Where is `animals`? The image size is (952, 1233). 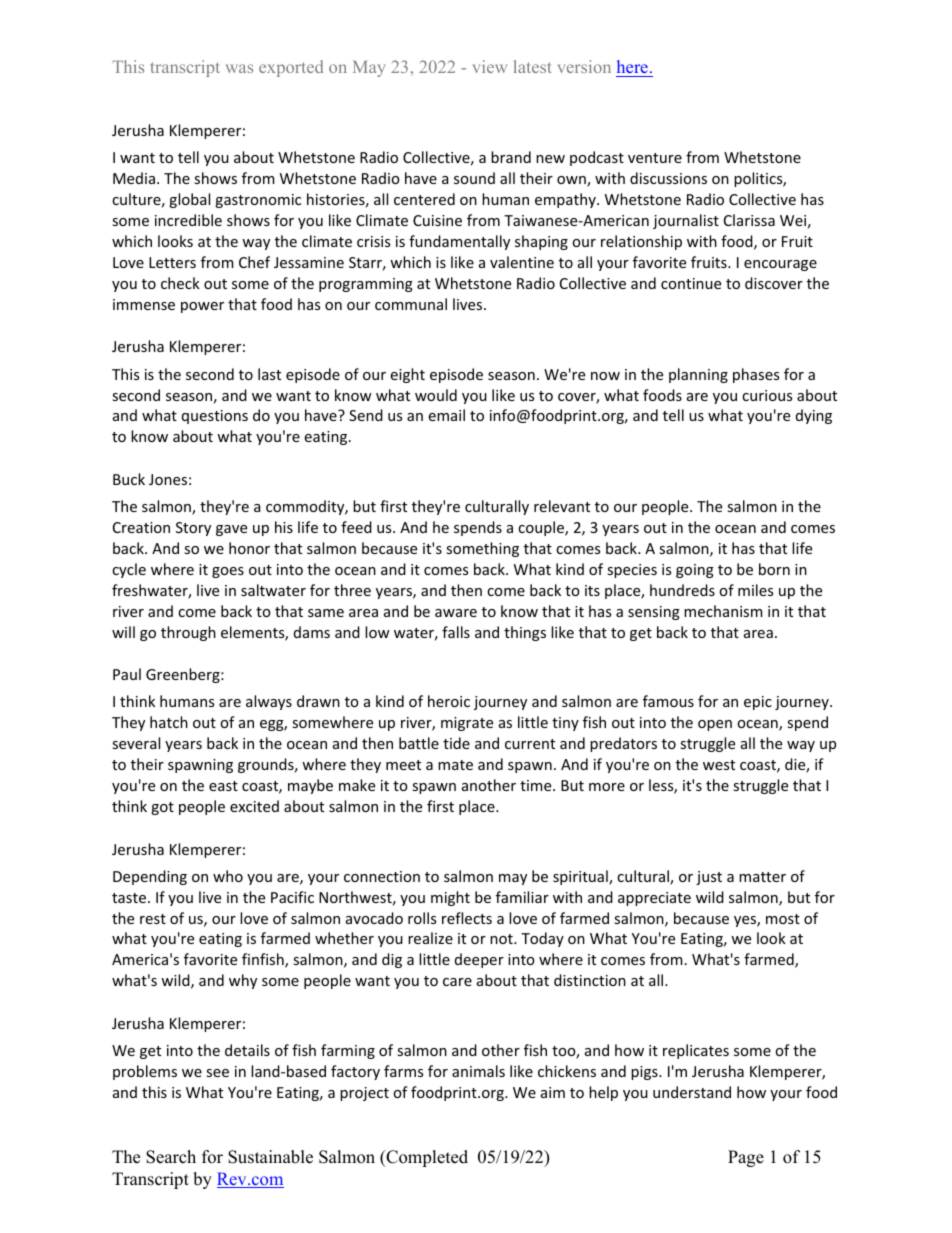 animals is located at coordinates (478, 1071).
